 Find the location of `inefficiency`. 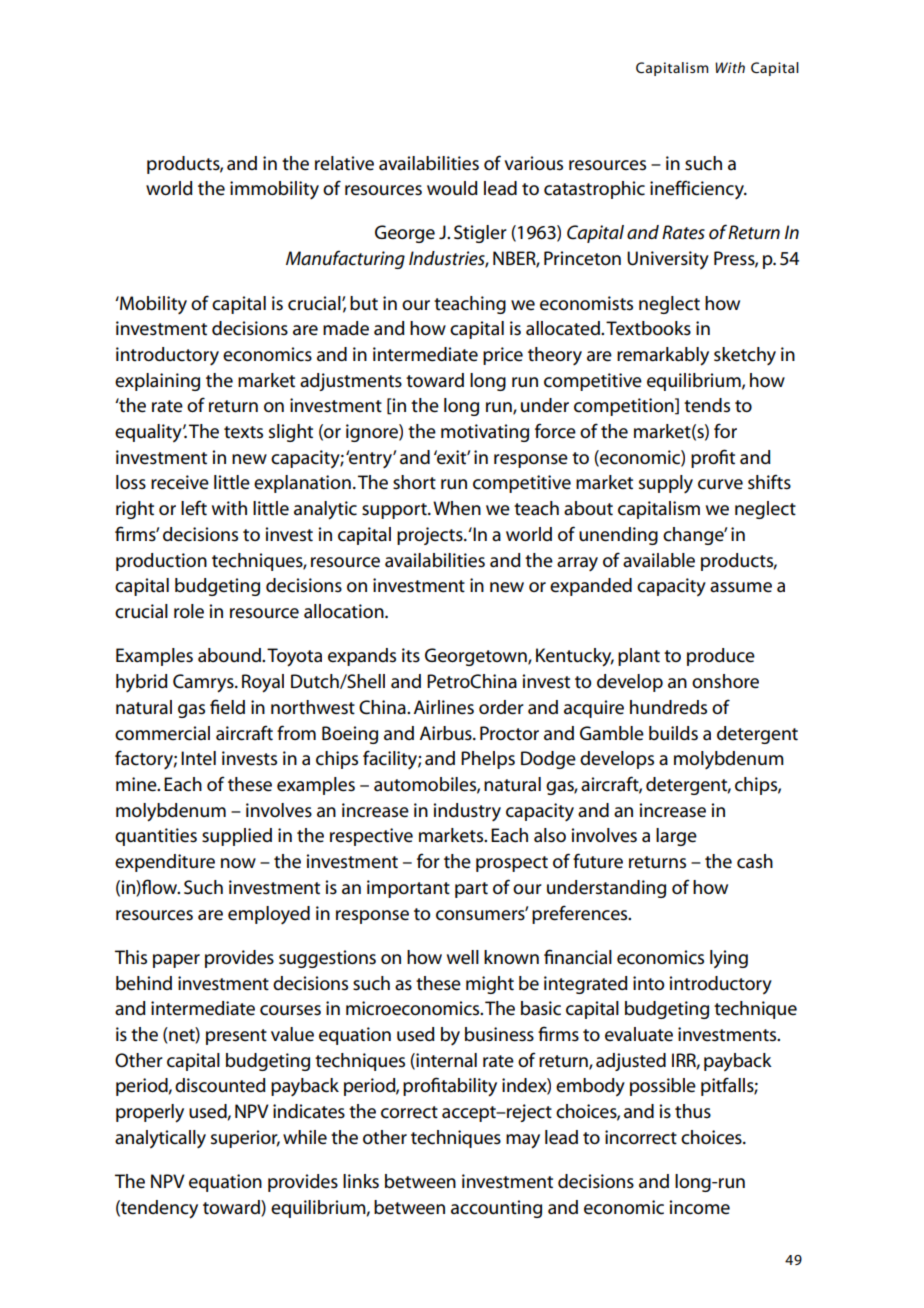

inefficiency is located at coordinates (698, 189).
